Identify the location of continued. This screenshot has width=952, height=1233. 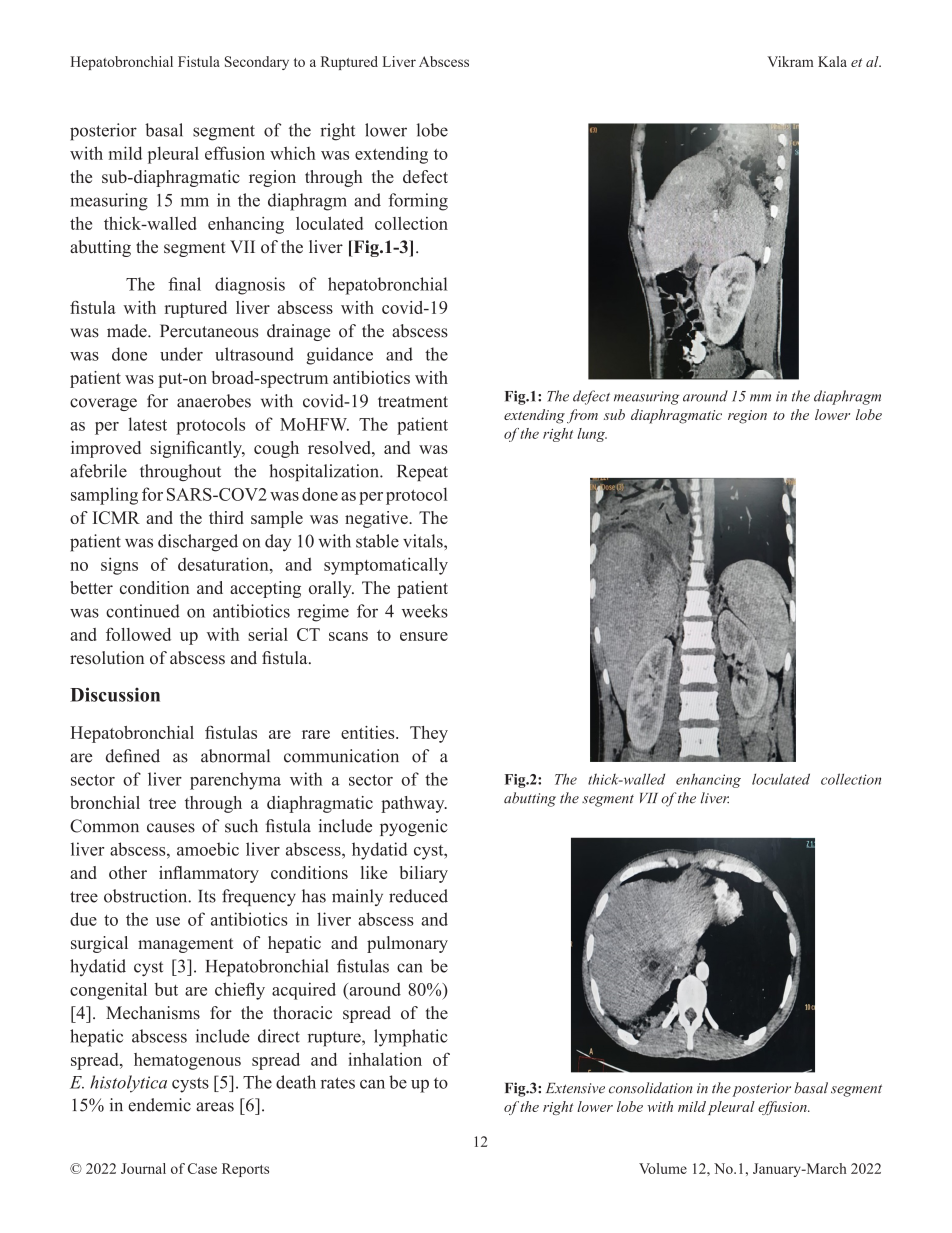
(143, 611).
